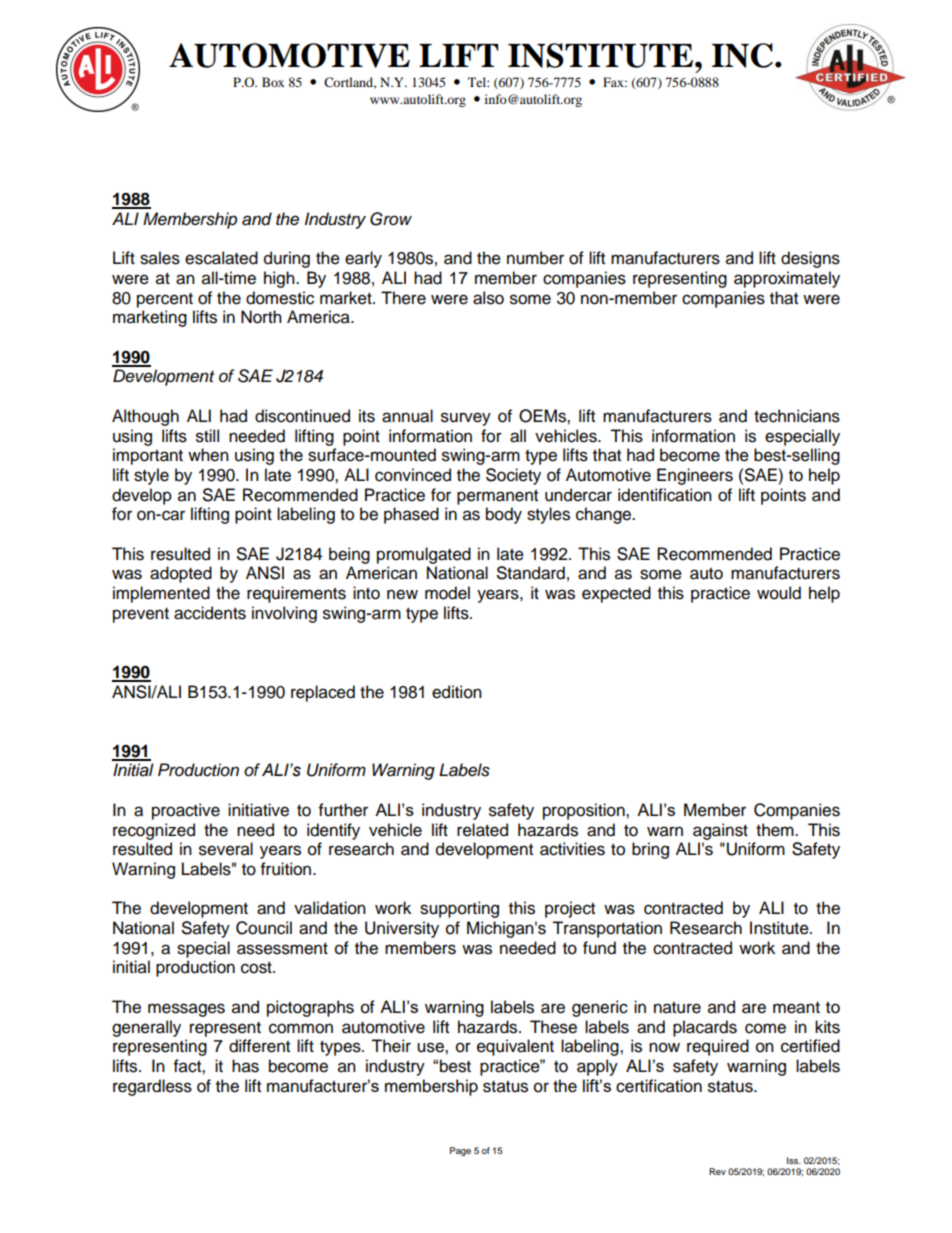  What do you see at coordinates (797, 416) in the image?
I see `technicians` at bounding box center [797, 416].
